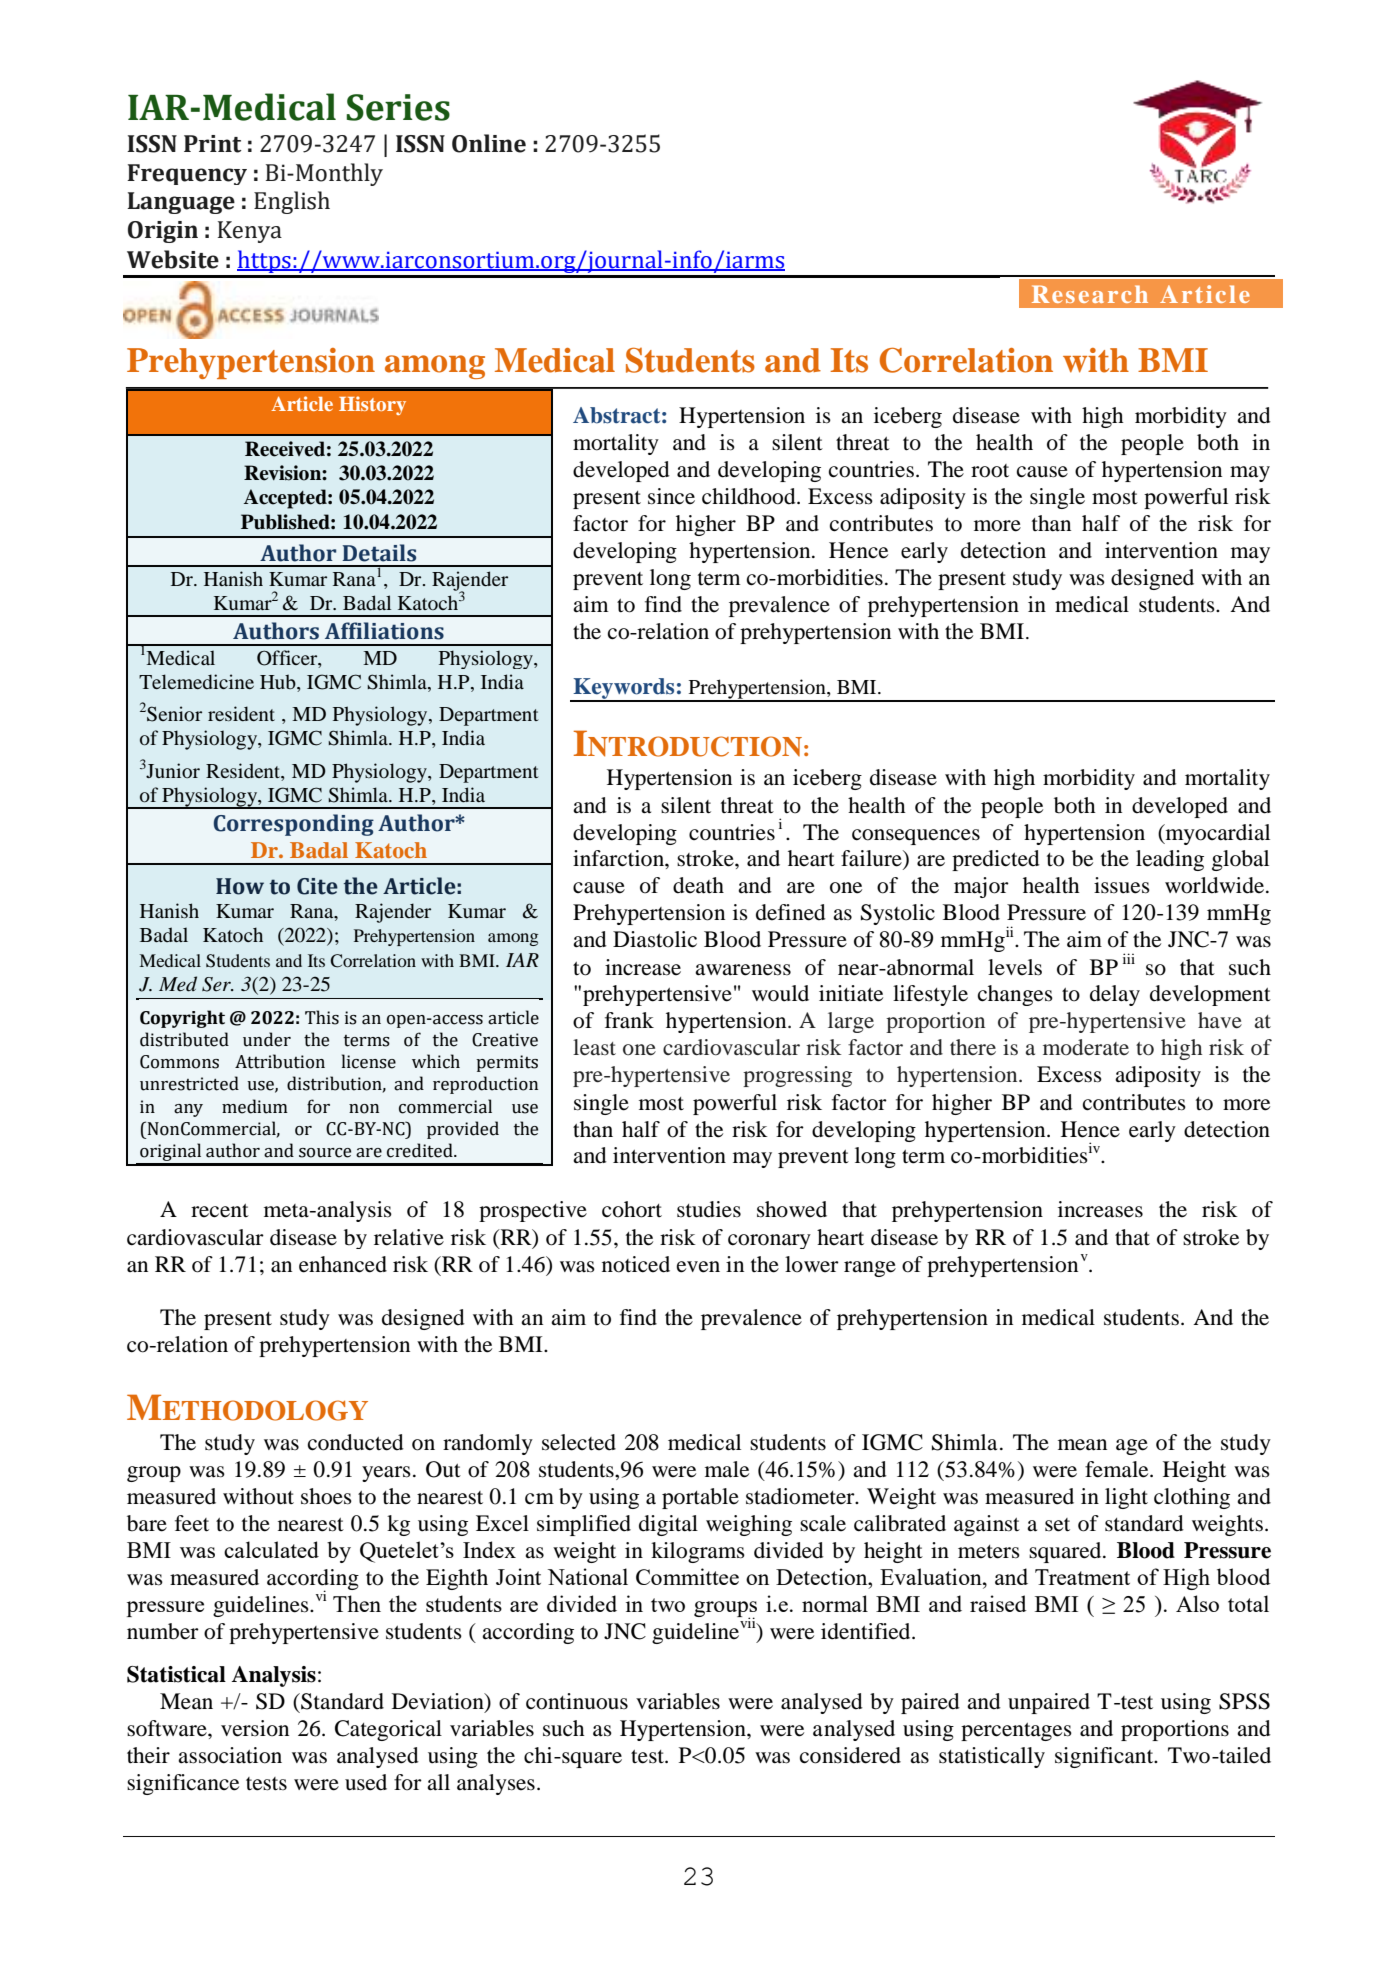  Describe the element at coordinates (1090, 294) in the screenshot. I see `Research` at that location.
